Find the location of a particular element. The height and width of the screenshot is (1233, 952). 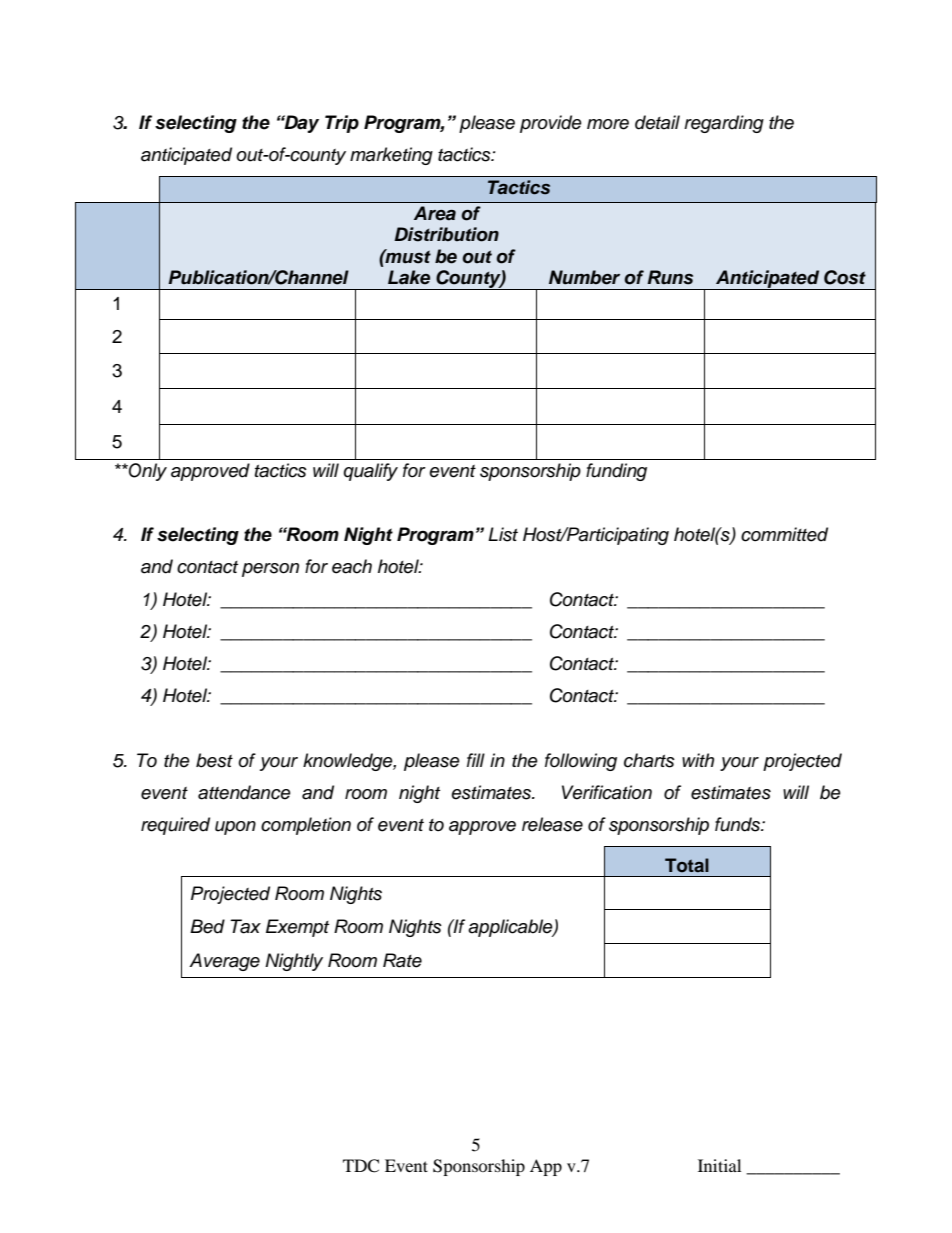

Total is located at coordinates (687, 865).
